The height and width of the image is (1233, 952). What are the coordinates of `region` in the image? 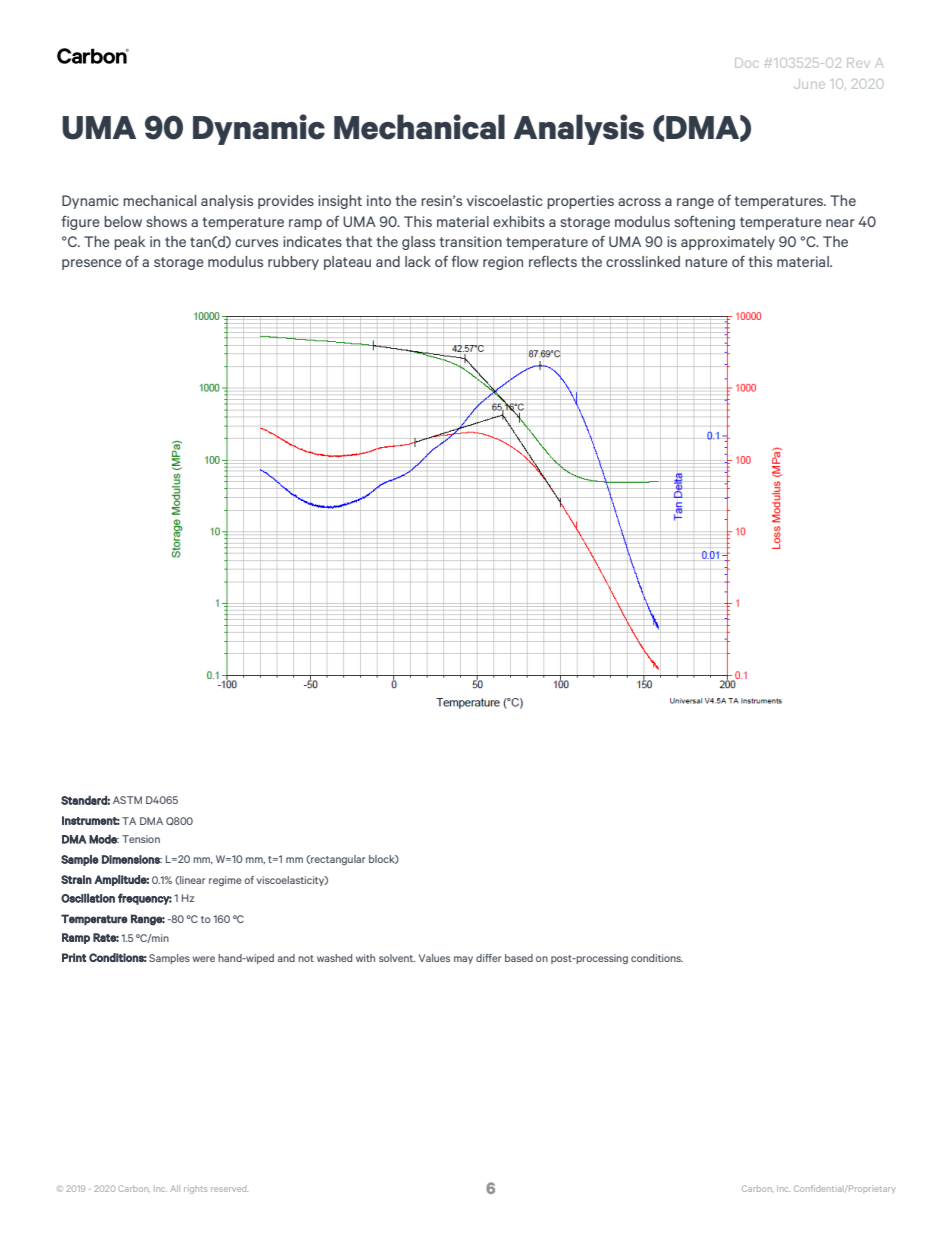 It's located at (503, 263).
